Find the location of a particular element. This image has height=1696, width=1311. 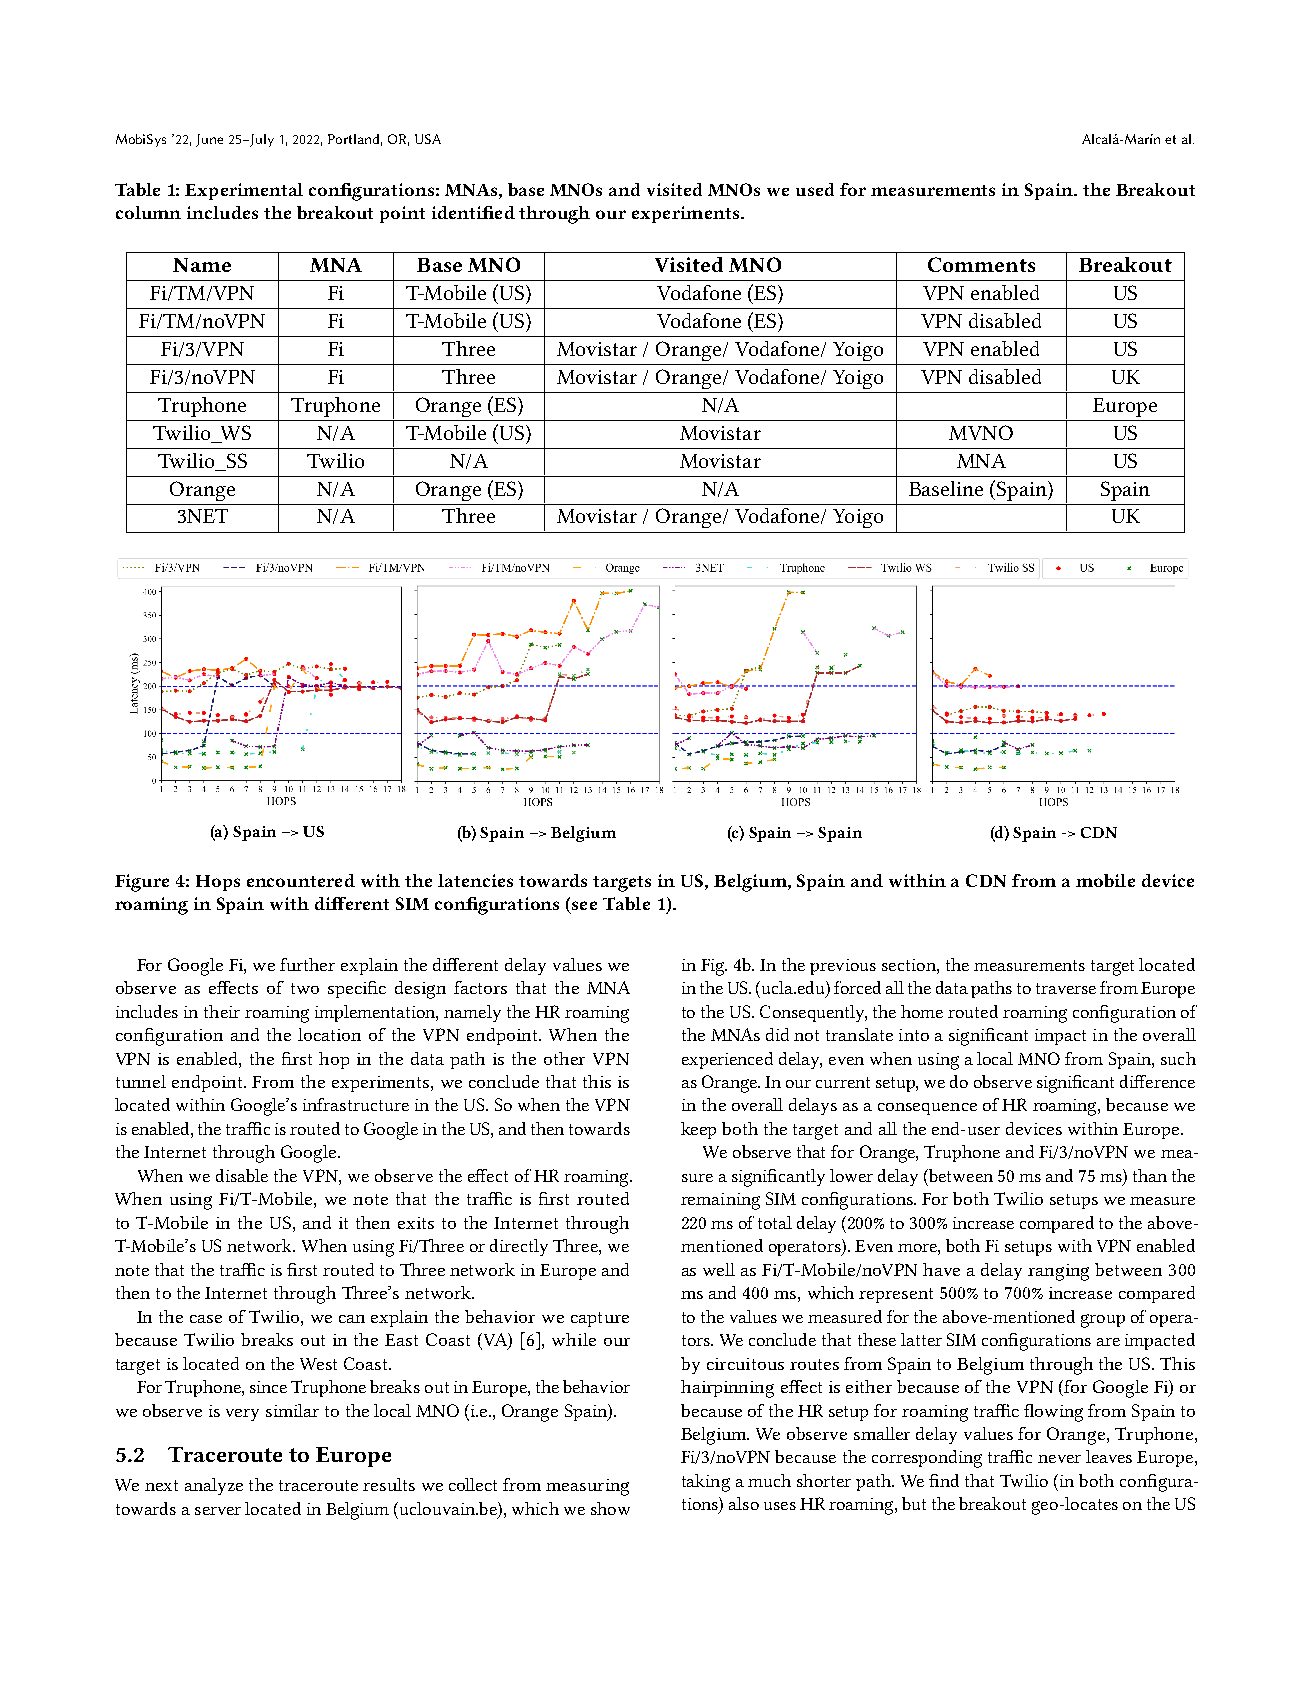

Experimental is located at coordinates (244, 191).
